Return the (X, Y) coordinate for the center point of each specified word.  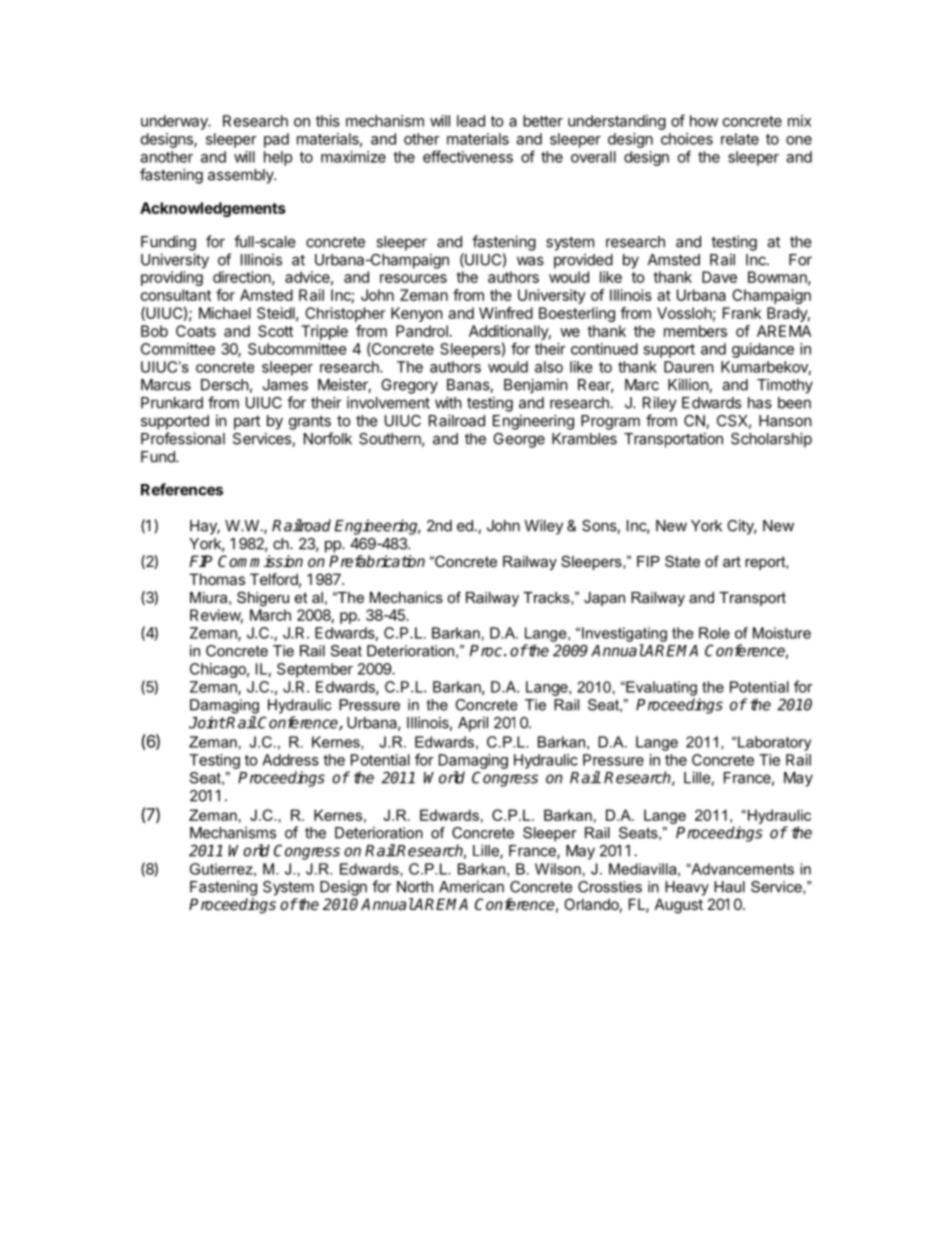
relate (740, 139)
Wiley (543, 527)
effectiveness (468, 156)
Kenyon (417, 314)
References (182, 489)
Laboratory (774, 743)
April (473, 724)
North (415, 887)
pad (276, 140)
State (682, 561)
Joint (207, 722)
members (695, 331)
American (471, 886)
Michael (225, 313)
